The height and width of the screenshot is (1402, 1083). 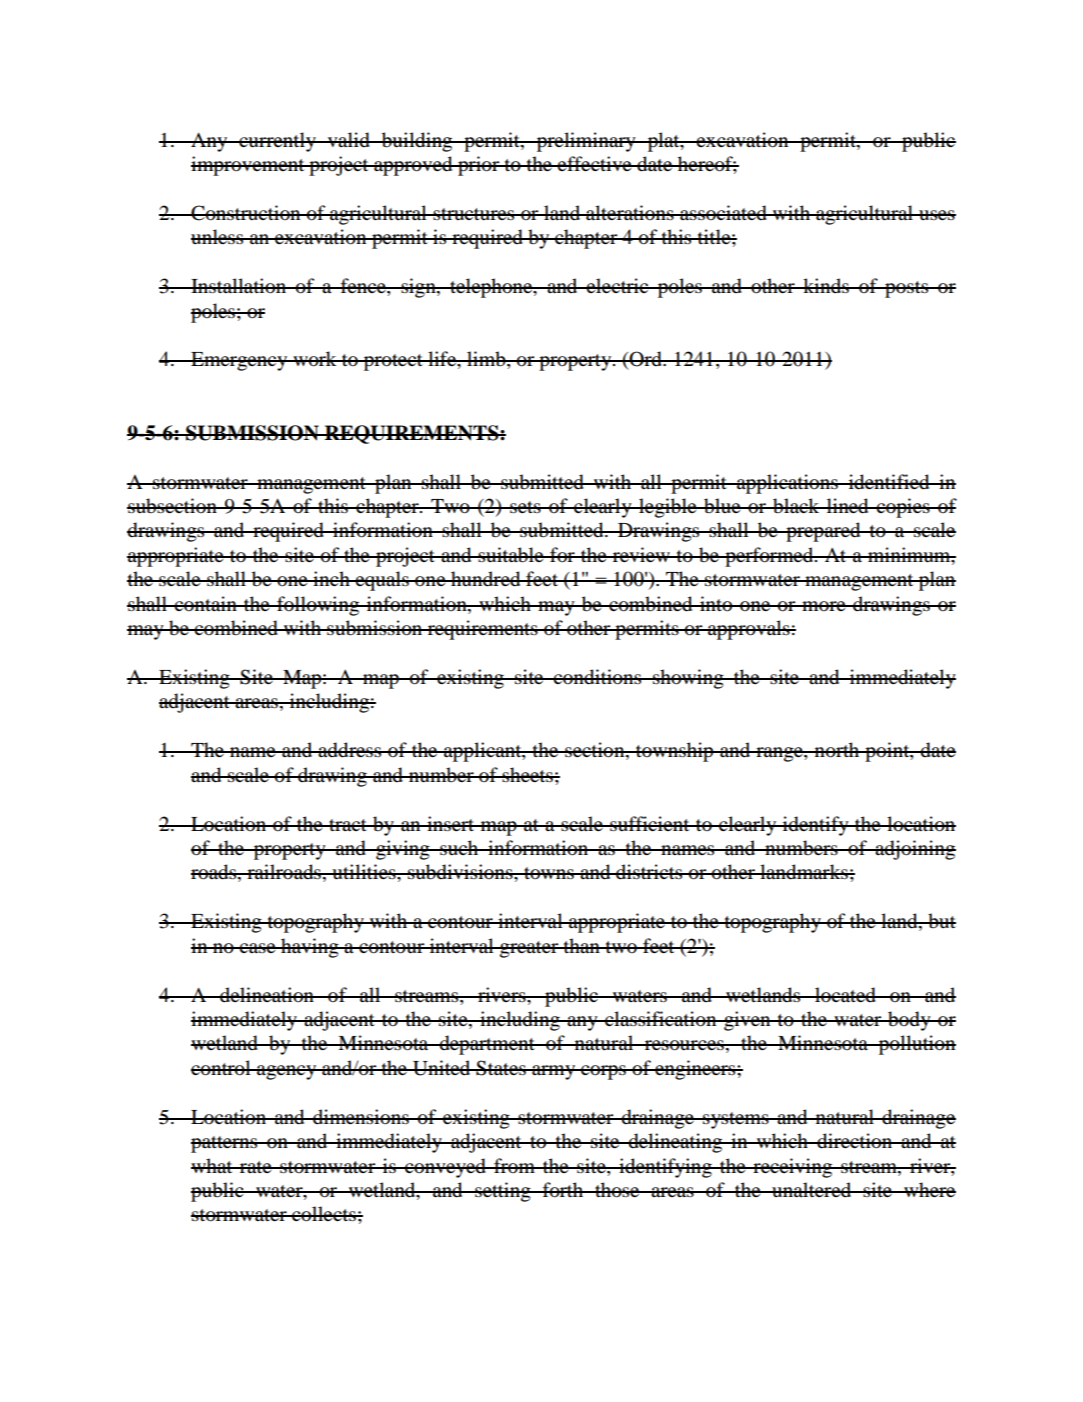 I want to click on more, so click(x=824, y=606).
